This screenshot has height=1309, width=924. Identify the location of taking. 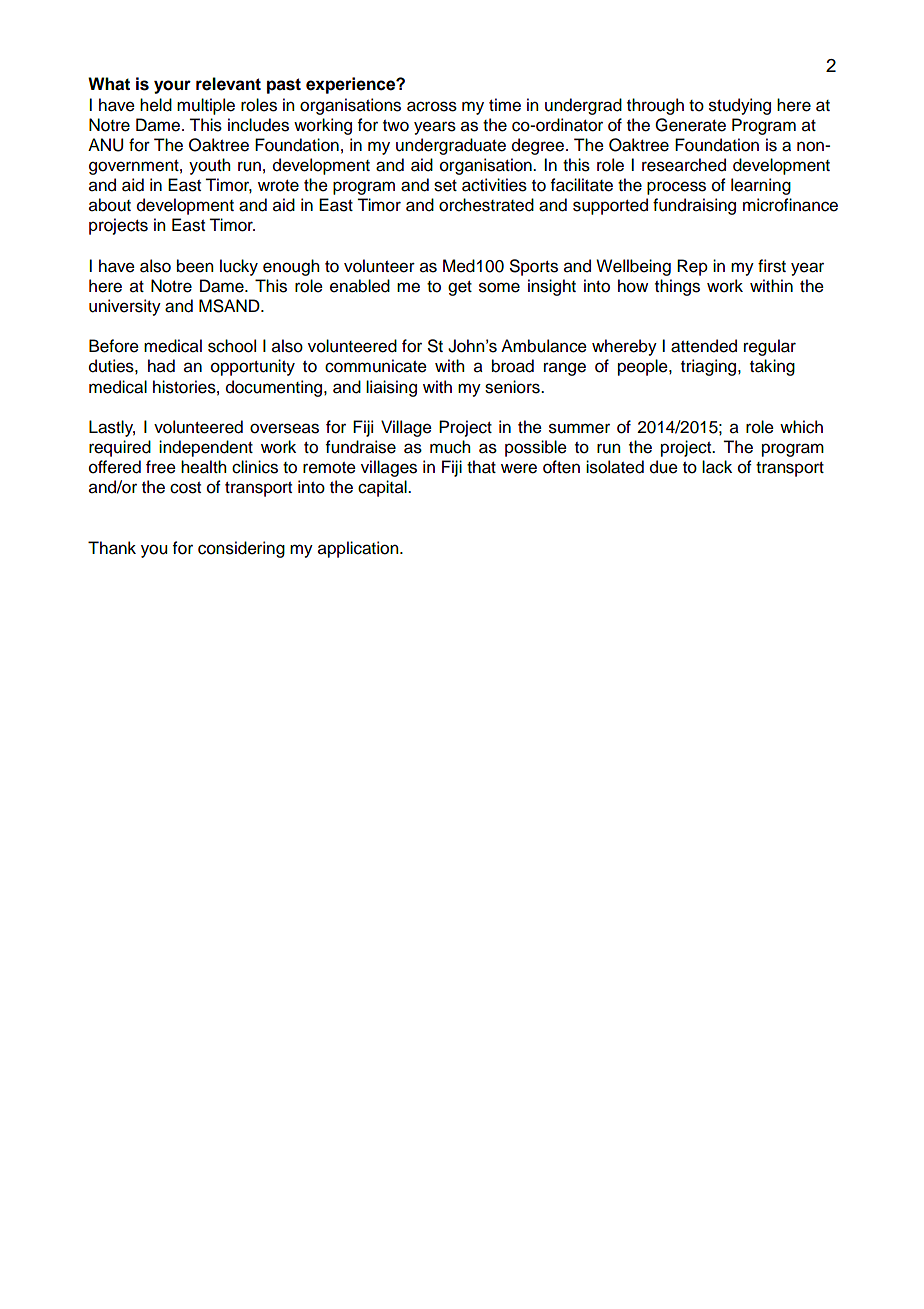
(772, 367).
